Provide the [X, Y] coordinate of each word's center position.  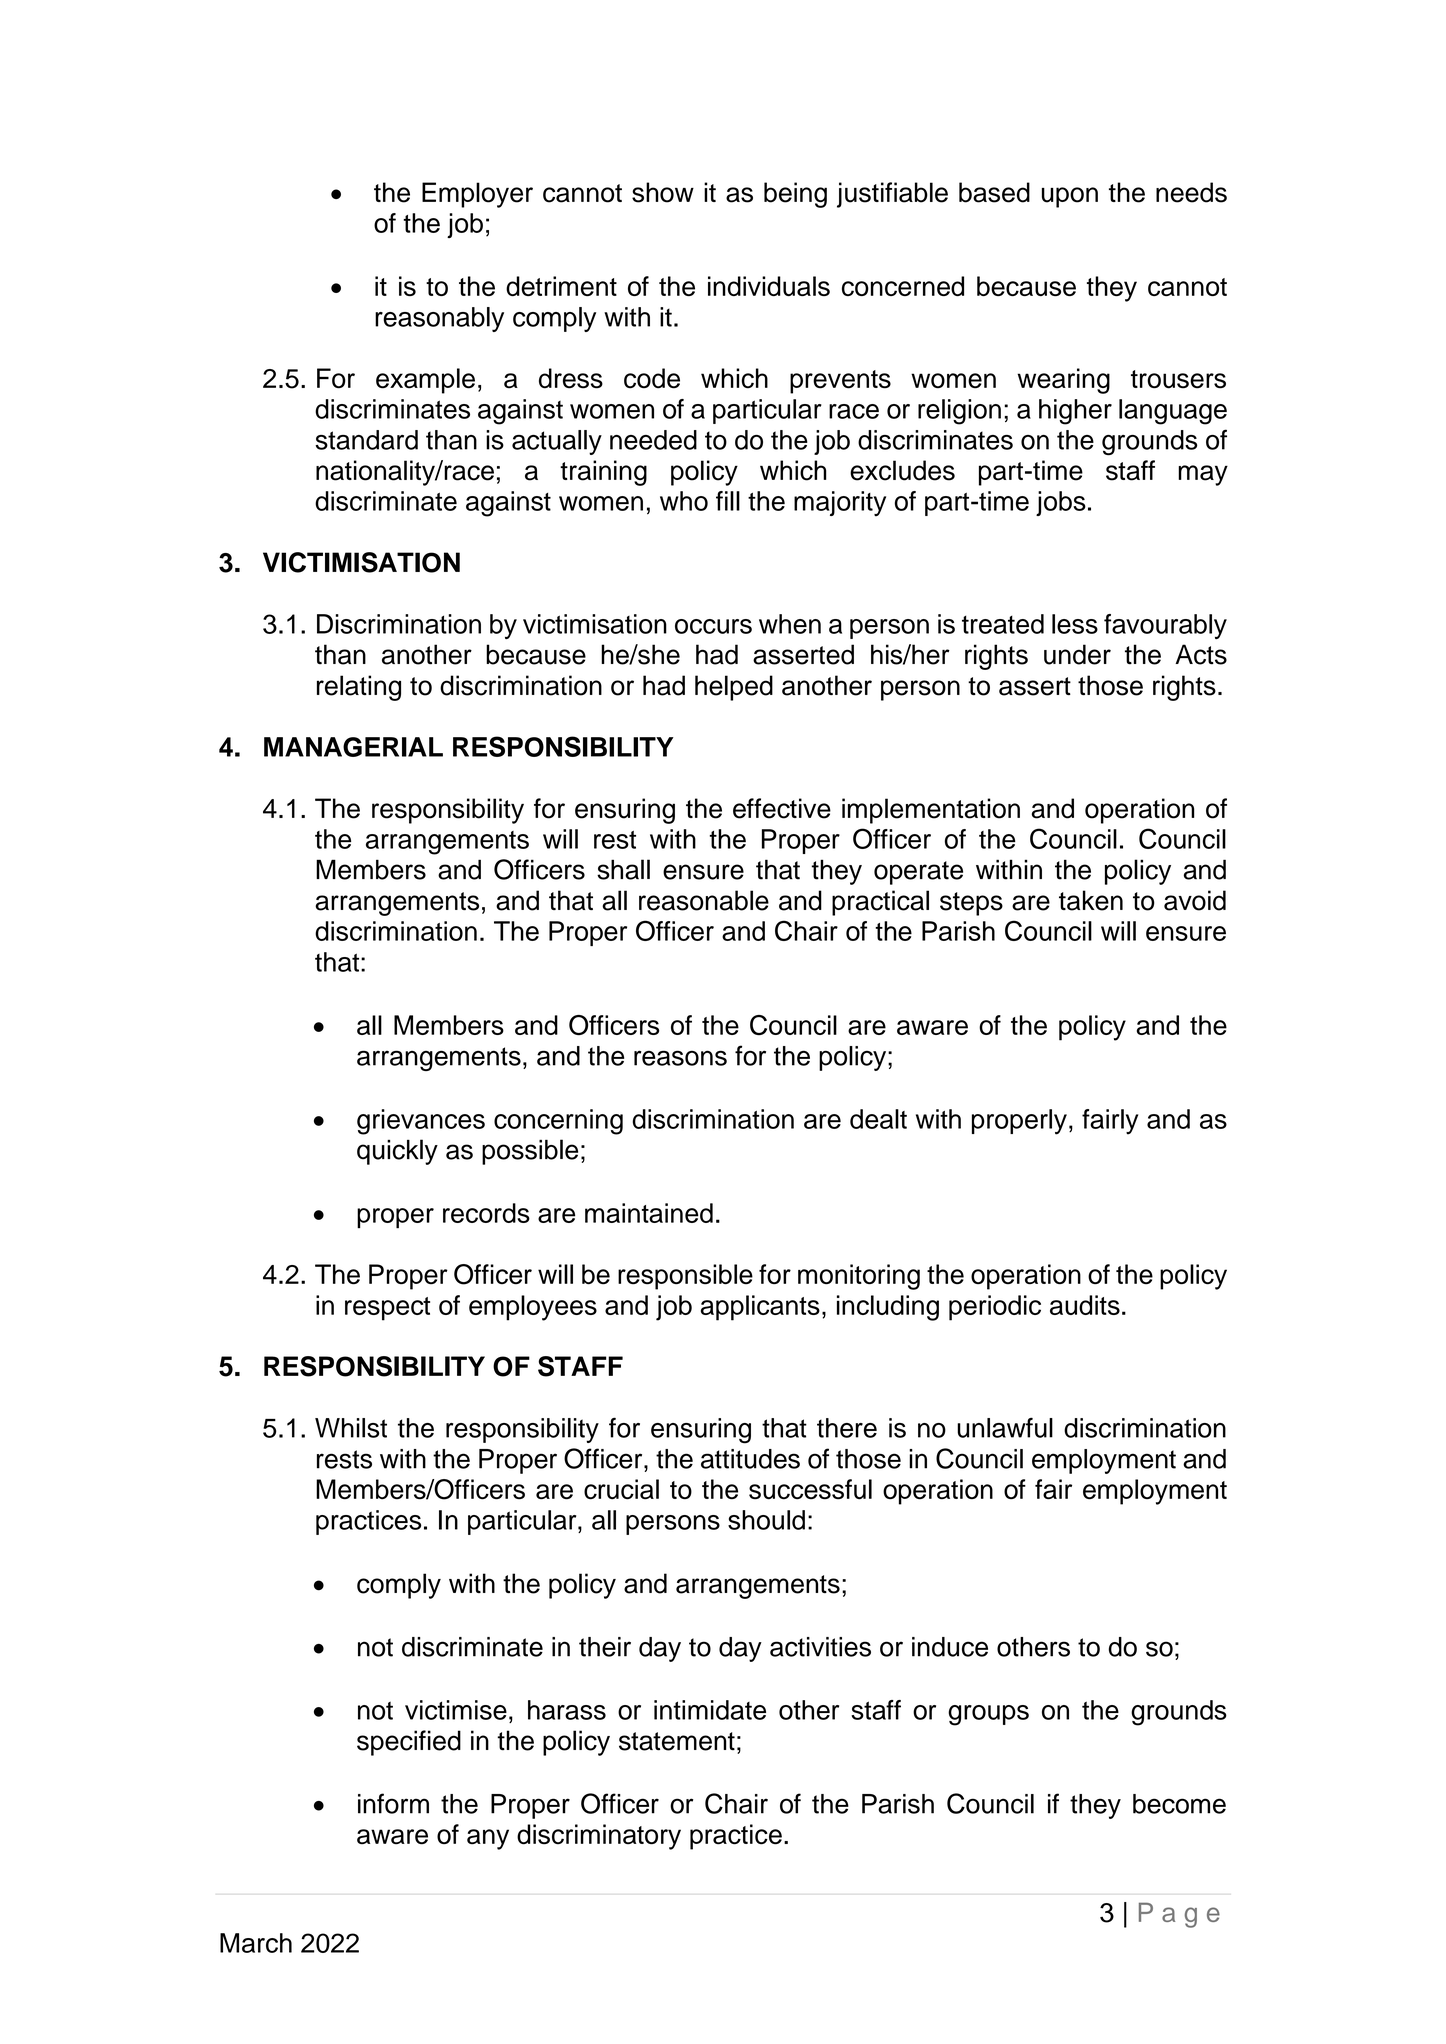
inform [393, 1803]
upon [1070, 197]
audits [1085, 1305]
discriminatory [599, 1837]
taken [1091, 900]
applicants [760, 1308]
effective [782, 808]
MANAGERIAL [353, 747]
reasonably [439, 319]
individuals [769, 286]
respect [387, 1309]
